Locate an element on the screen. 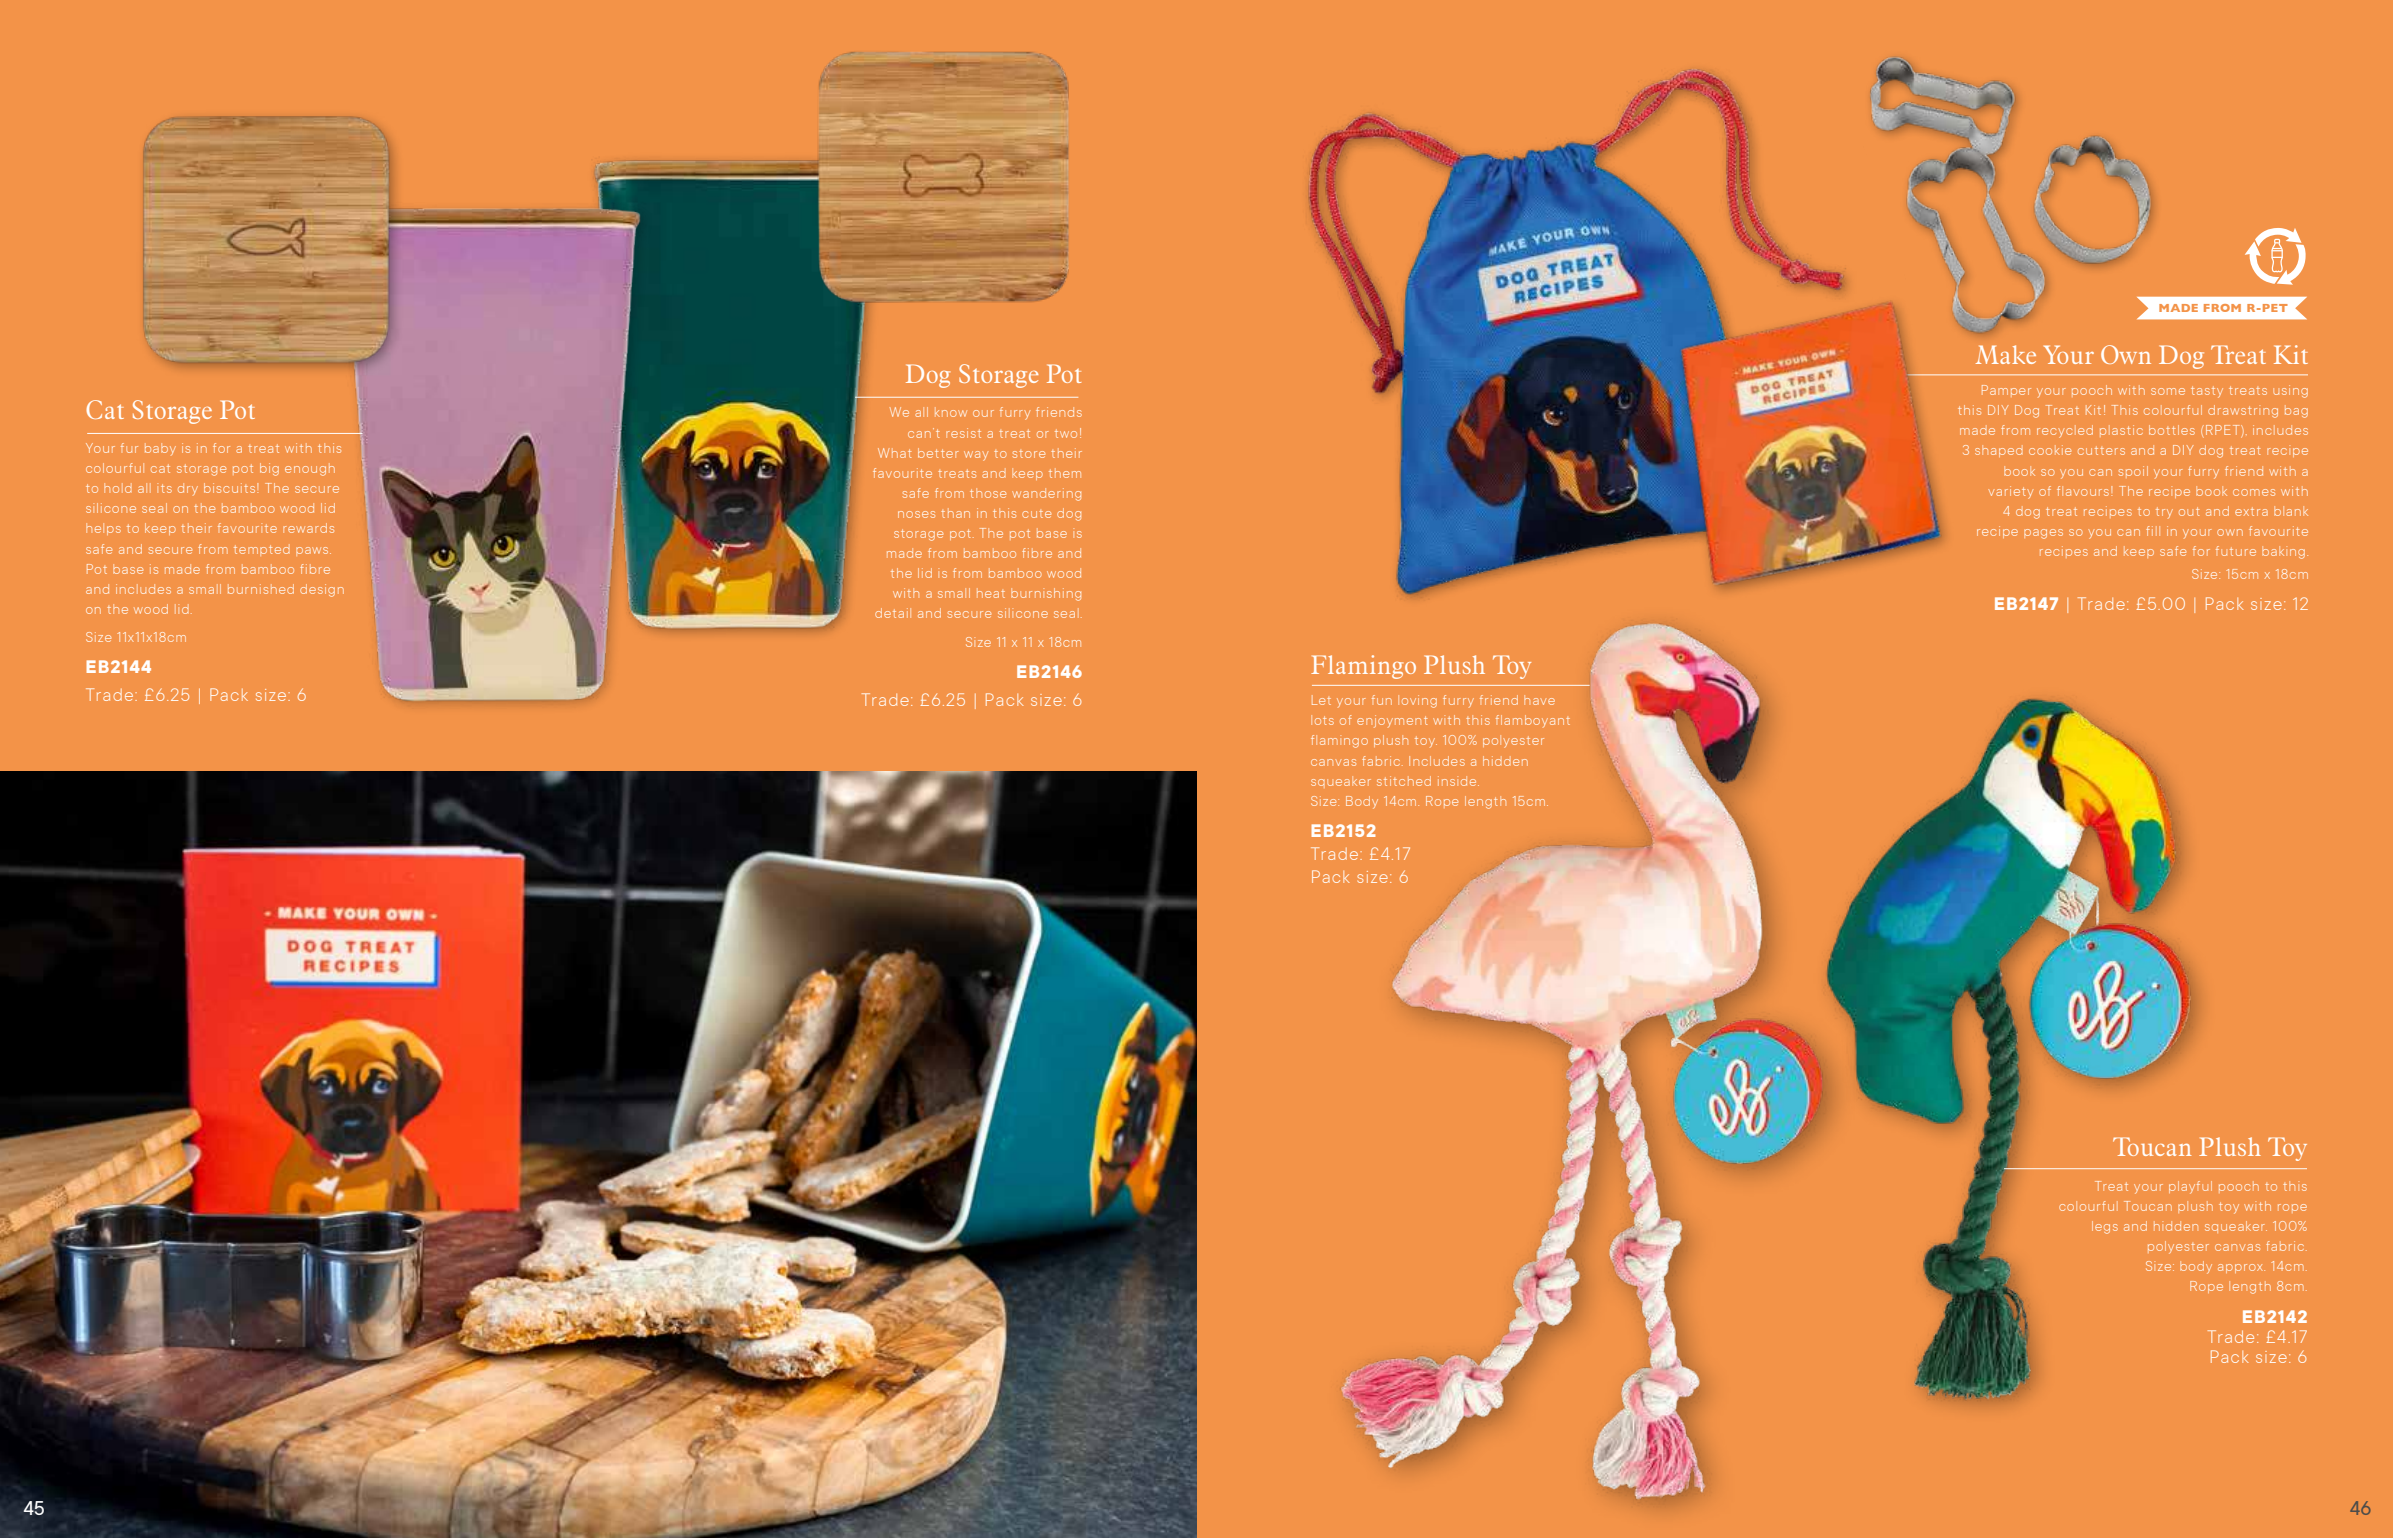  two is located at coordinates (1066, 433).
